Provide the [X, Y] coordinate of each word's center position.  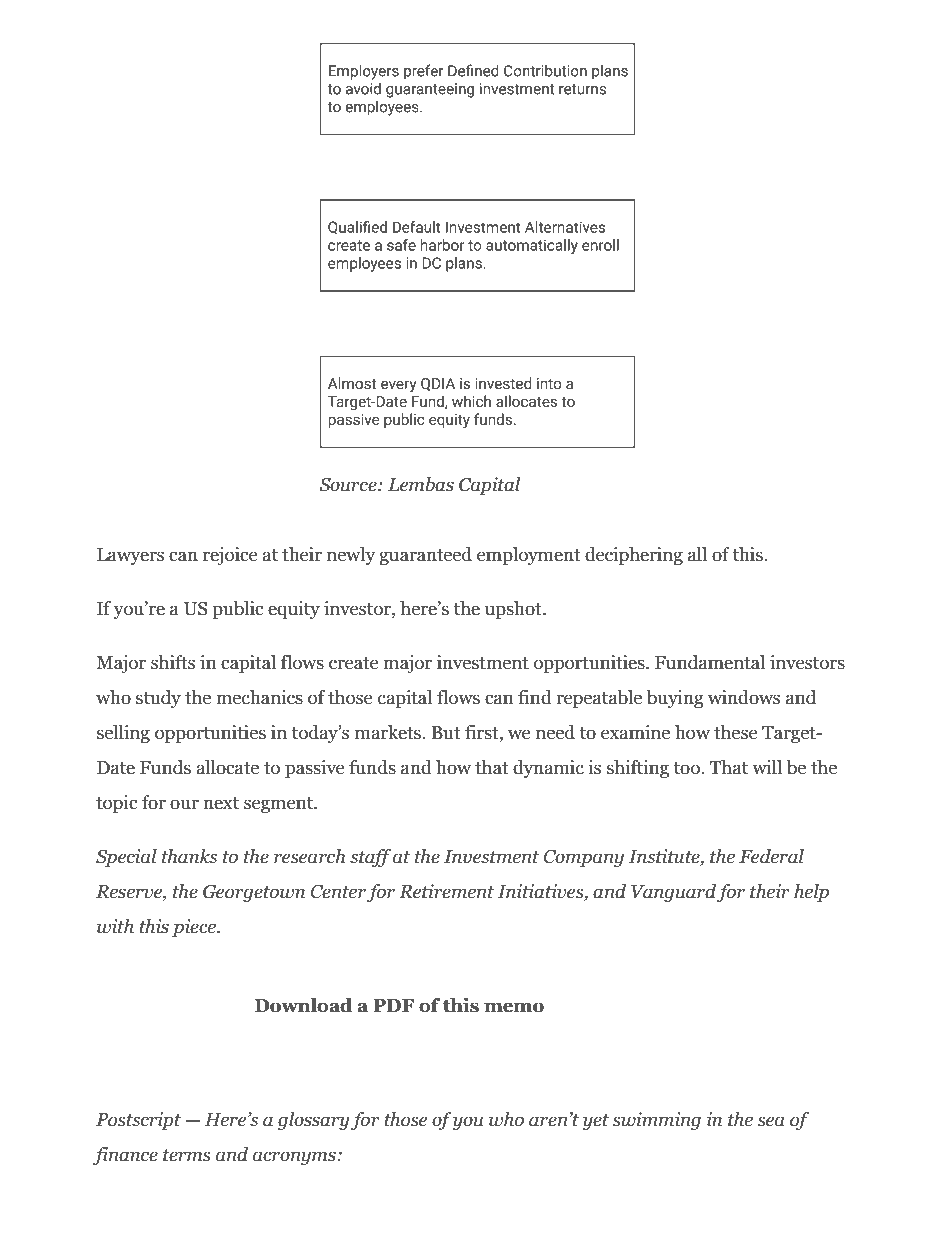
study [158, 699]
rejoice [230, 556]
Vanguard [673, 893]
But [446, 733]
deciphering [634, 556]
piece [195, 928]
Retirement [446, 891]
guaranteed [425, 556]
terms [187, 1155]
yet [595, 1122]
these [735, 732]
